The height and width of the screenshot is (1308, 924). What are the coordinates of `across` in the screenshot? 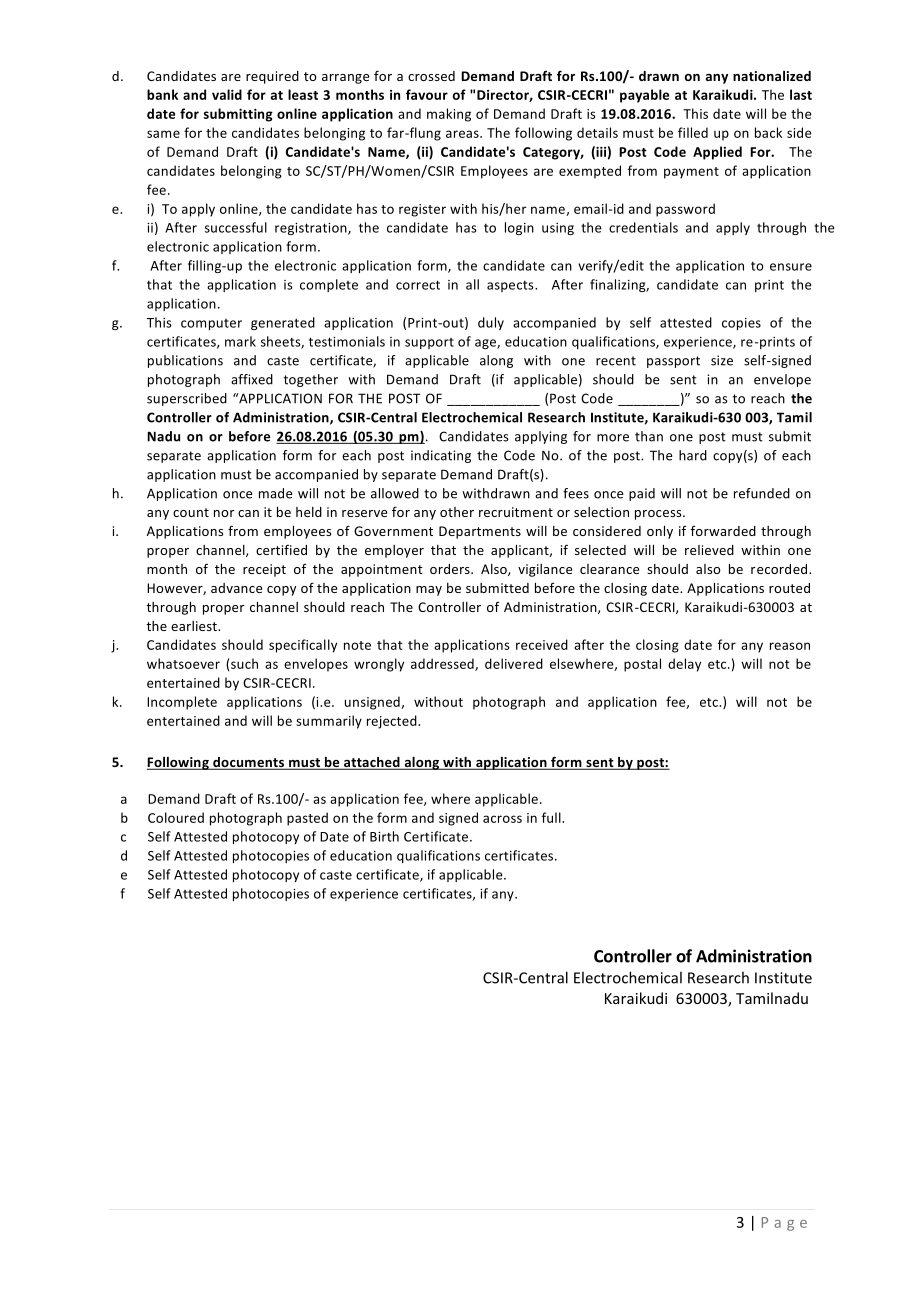 It's located at (502, 819).
